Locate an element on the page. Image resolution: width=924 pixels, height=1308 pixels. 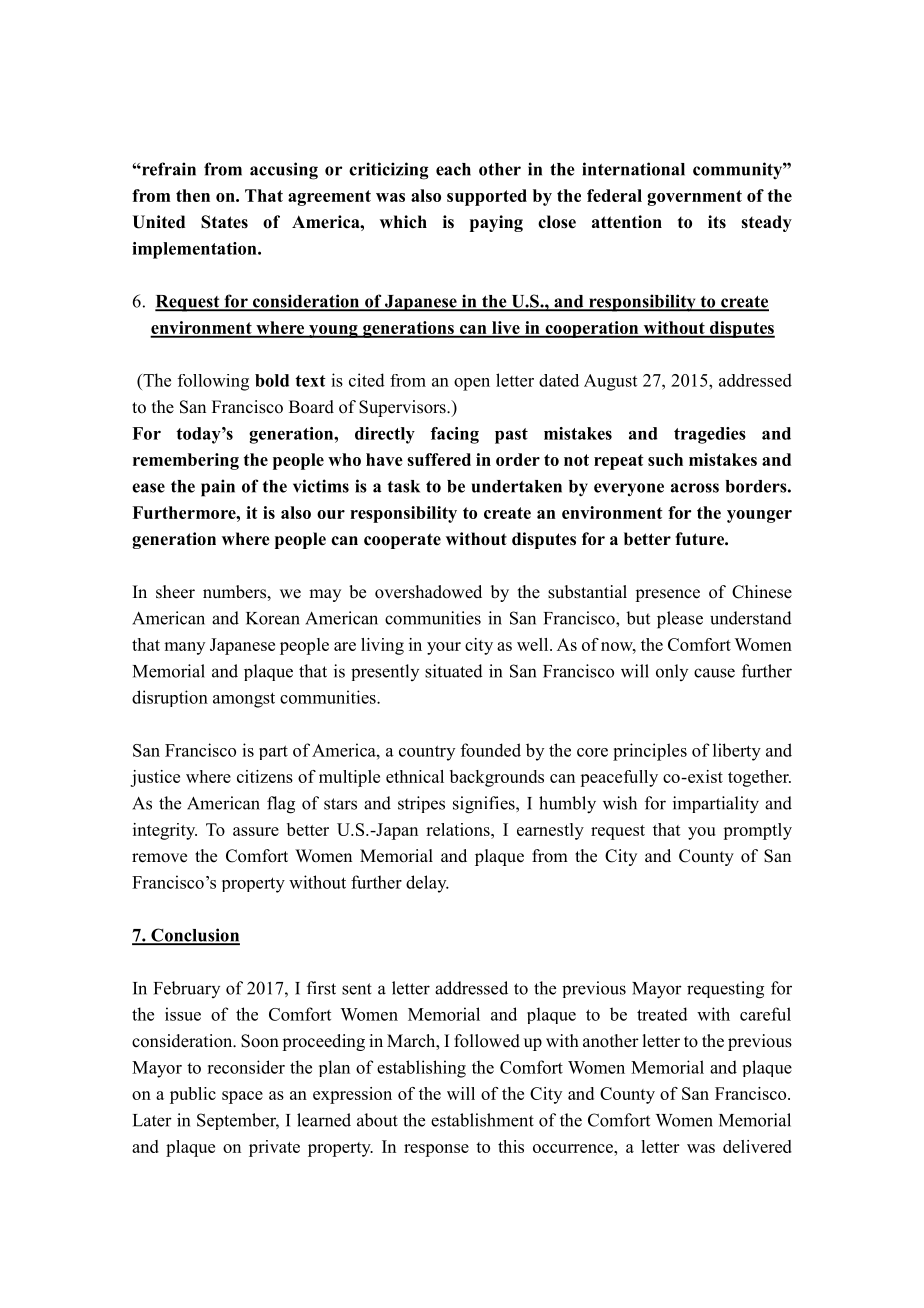
delay is located at coordinates (427, 884).
